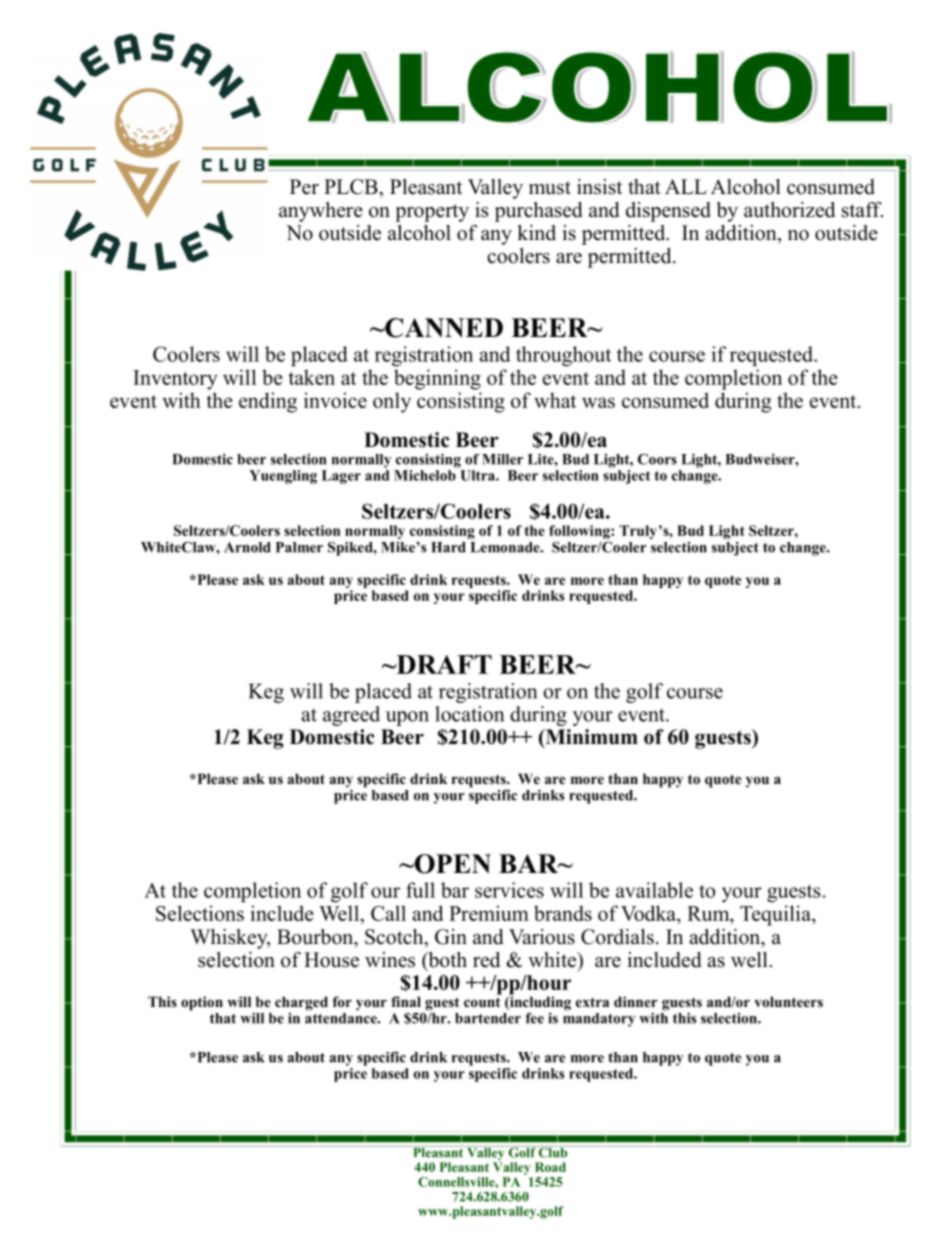 The image size is (952, 1233). What do you see at coordinates (590, 738) in the screenshot?
I see `Minimum` at bounding box center [590, 738].
